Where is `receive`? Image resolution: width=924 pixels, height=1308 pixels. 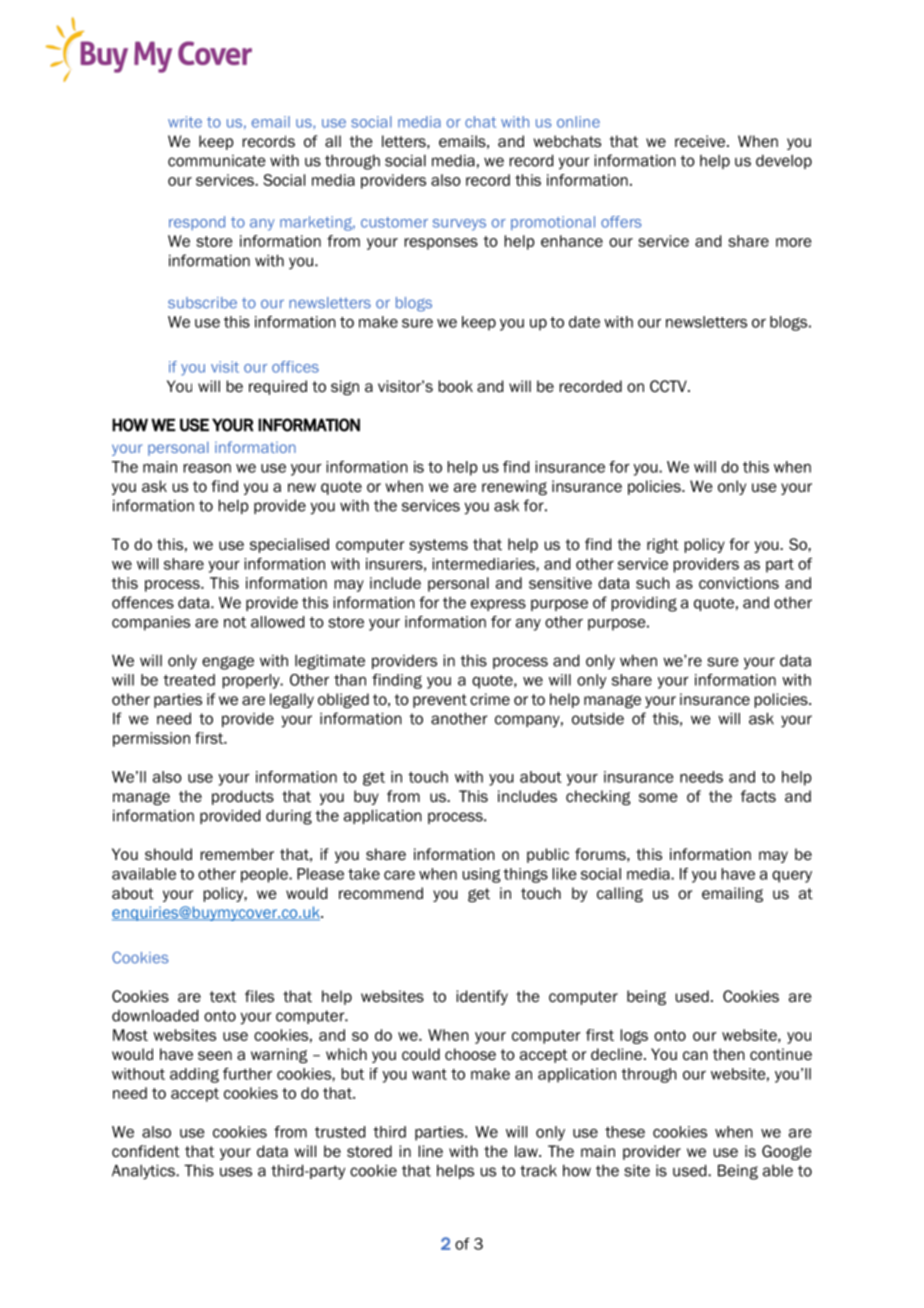
receive is located at coordinates (701, 141).
